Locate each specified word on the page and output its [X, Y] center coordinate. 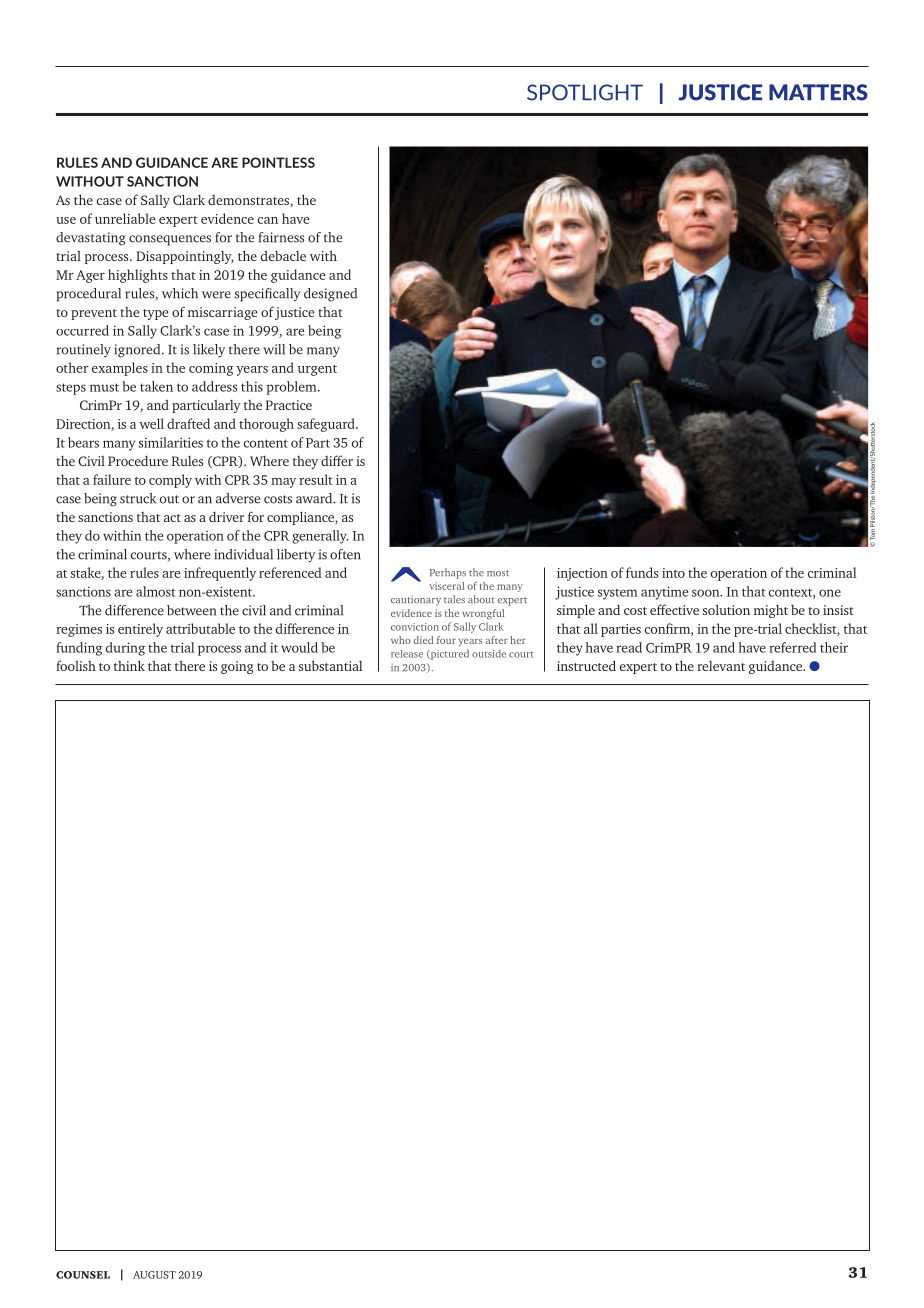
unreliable [125, 218]
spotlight [585, 92]
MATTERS [818, 92]
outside [489, 653]
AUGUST [154, 1275]
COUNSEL [83, 1275]
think [129, 665]
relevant [721, 666]
